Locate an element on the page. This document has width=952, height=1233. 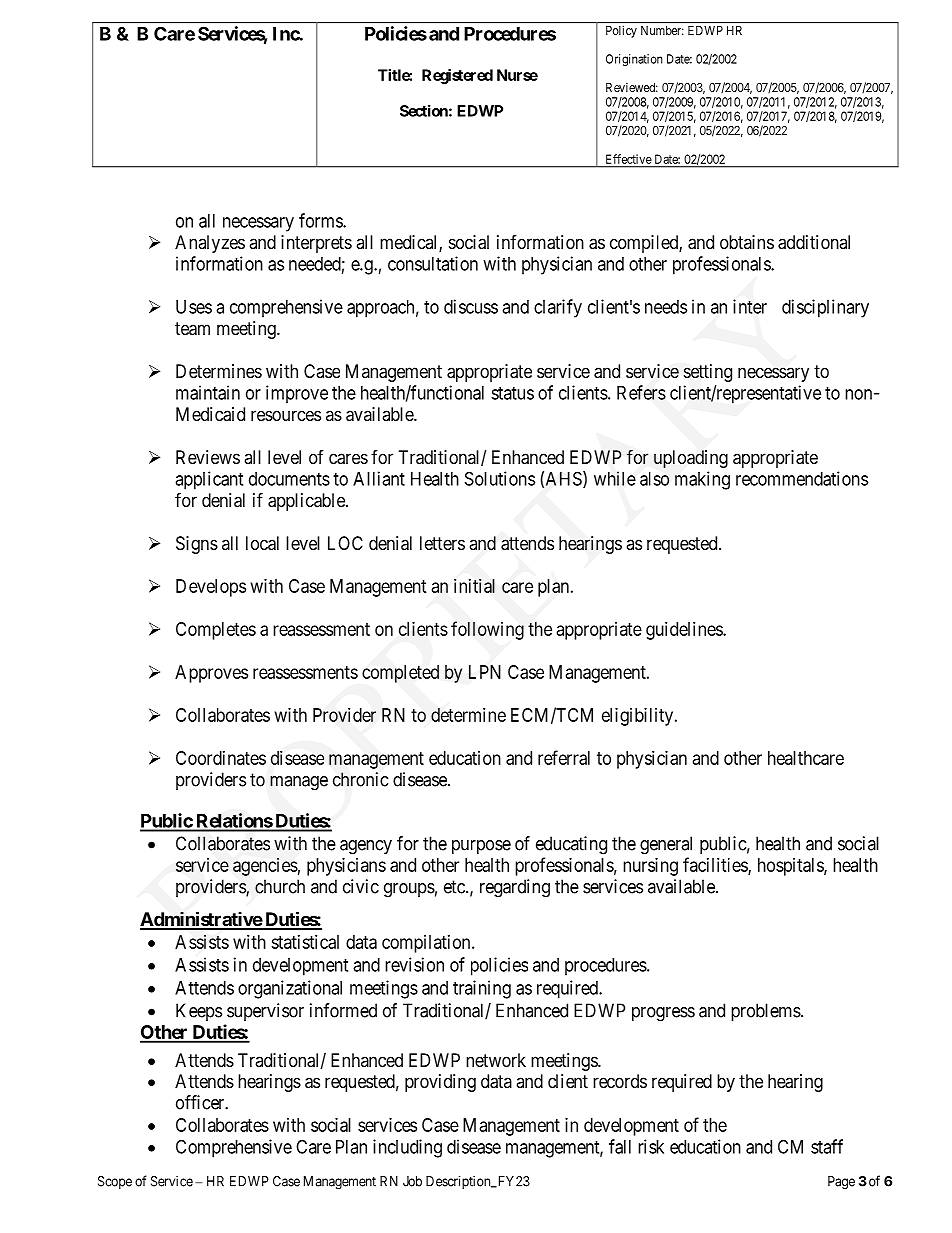
Analyzes is located at coordinates (210, 244).
